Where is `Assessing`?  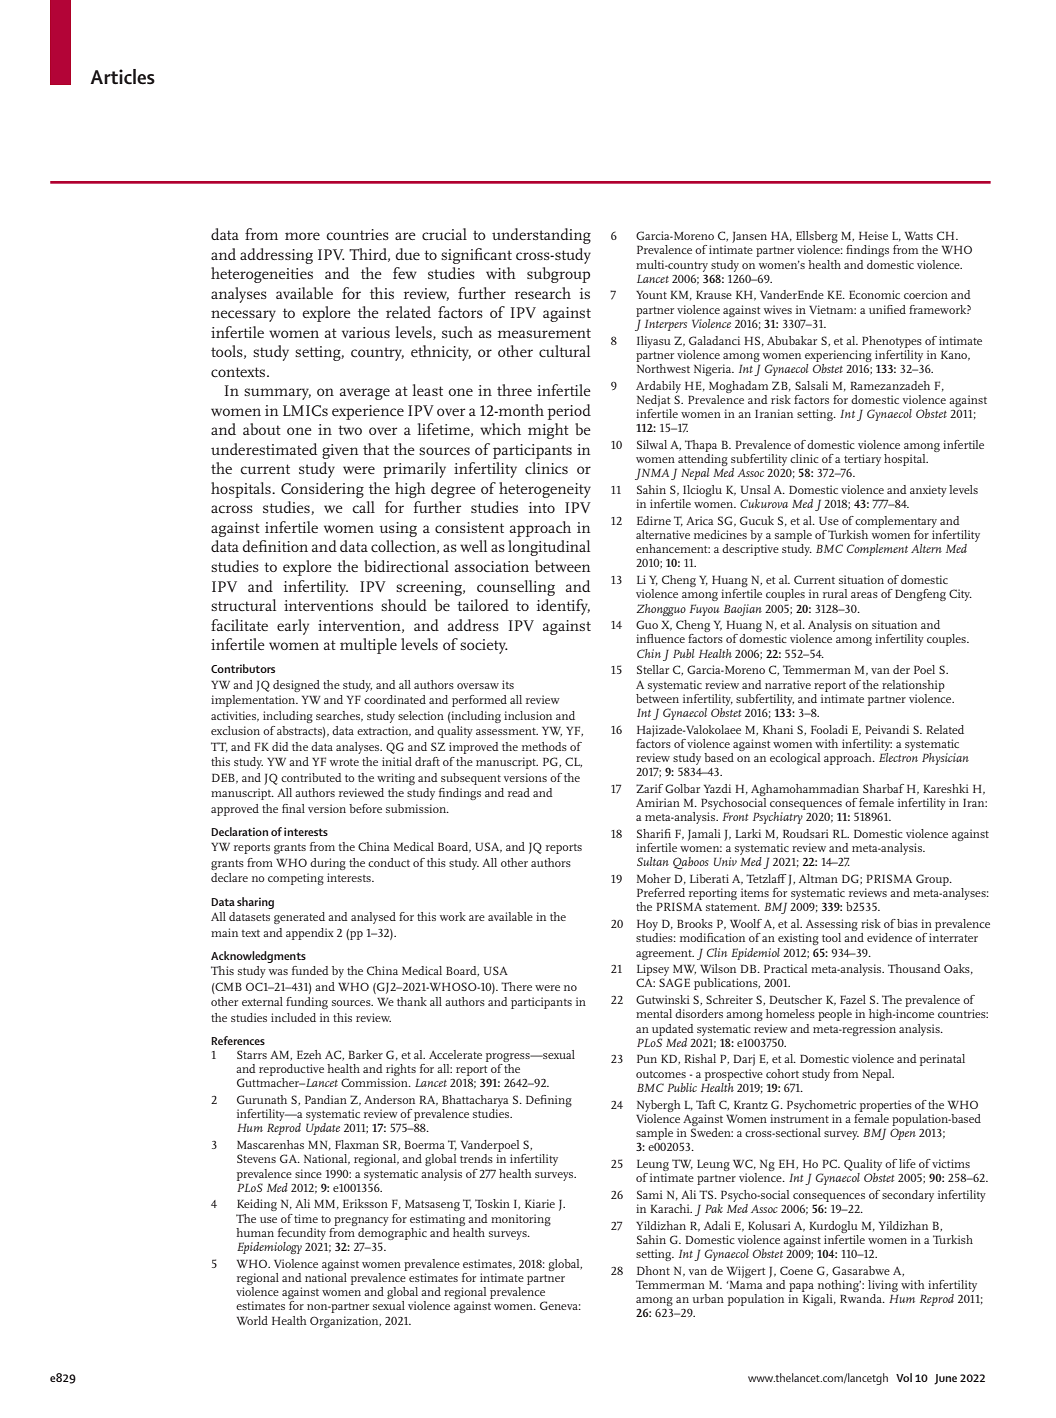 Assessing is located at coordinates (832, 926).
